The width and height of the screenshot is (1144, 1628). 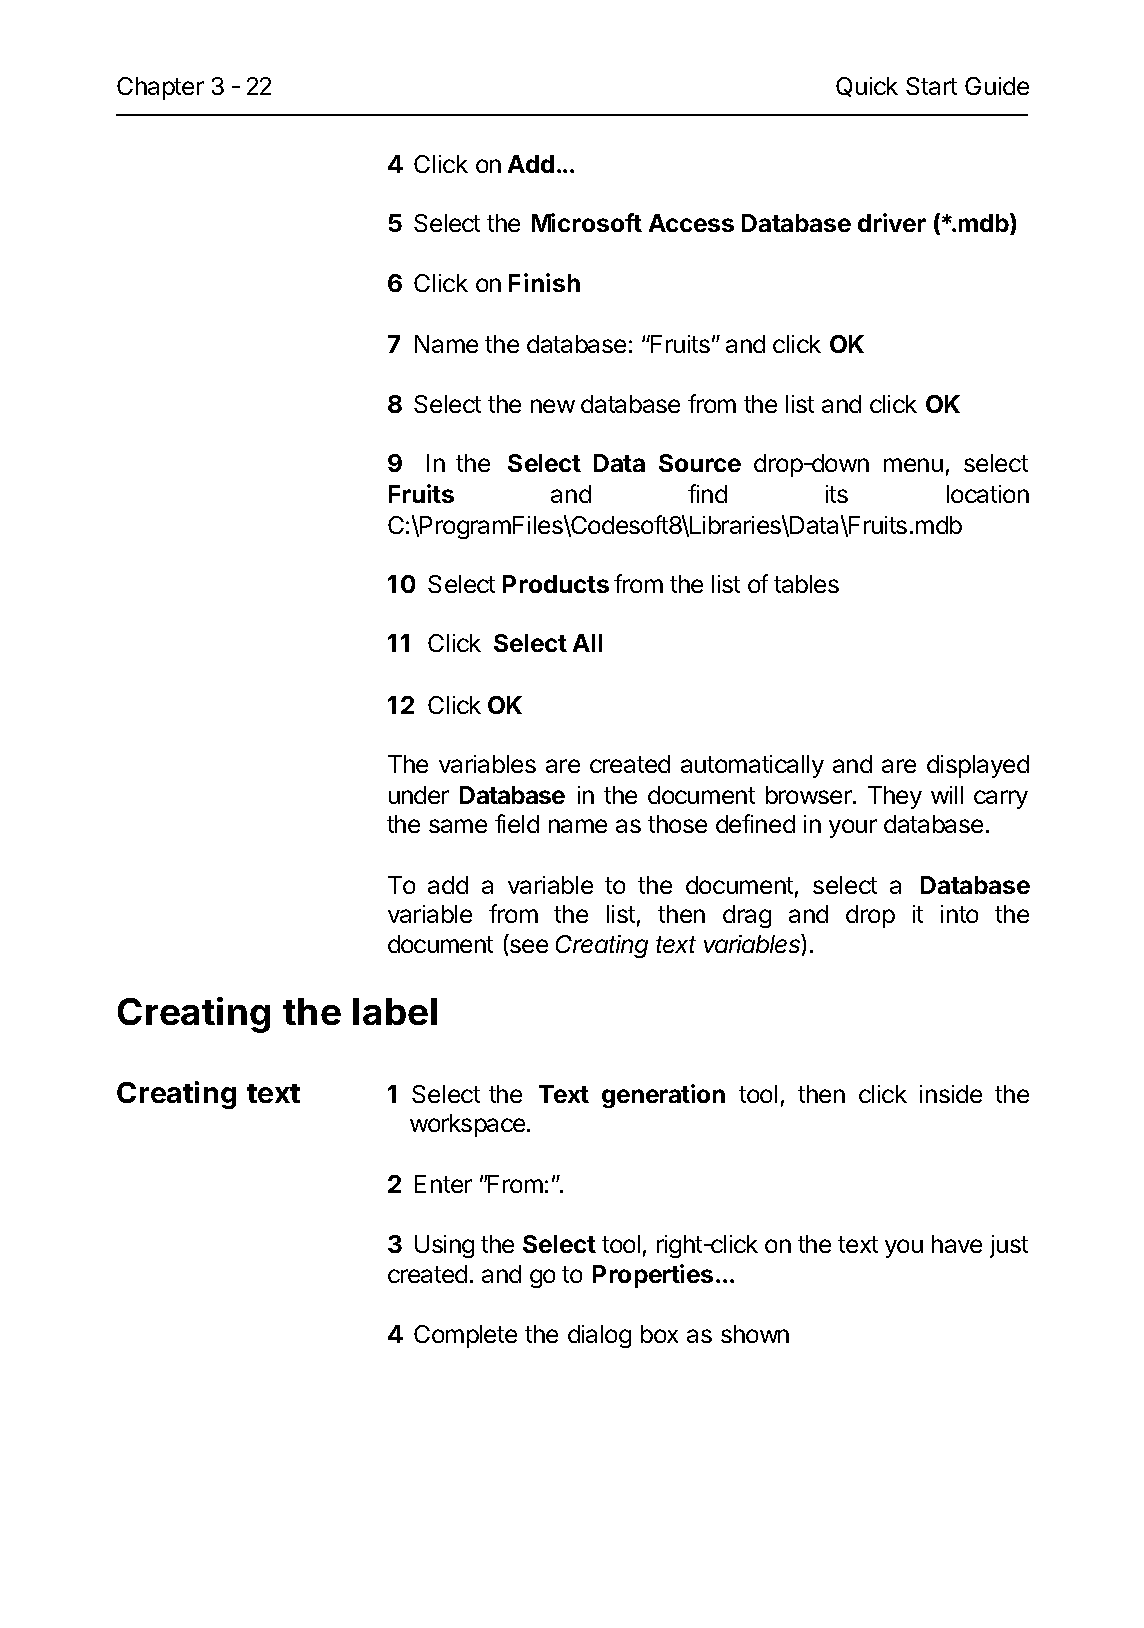 I want to click on dialog, so click(x=599, y=1336).
